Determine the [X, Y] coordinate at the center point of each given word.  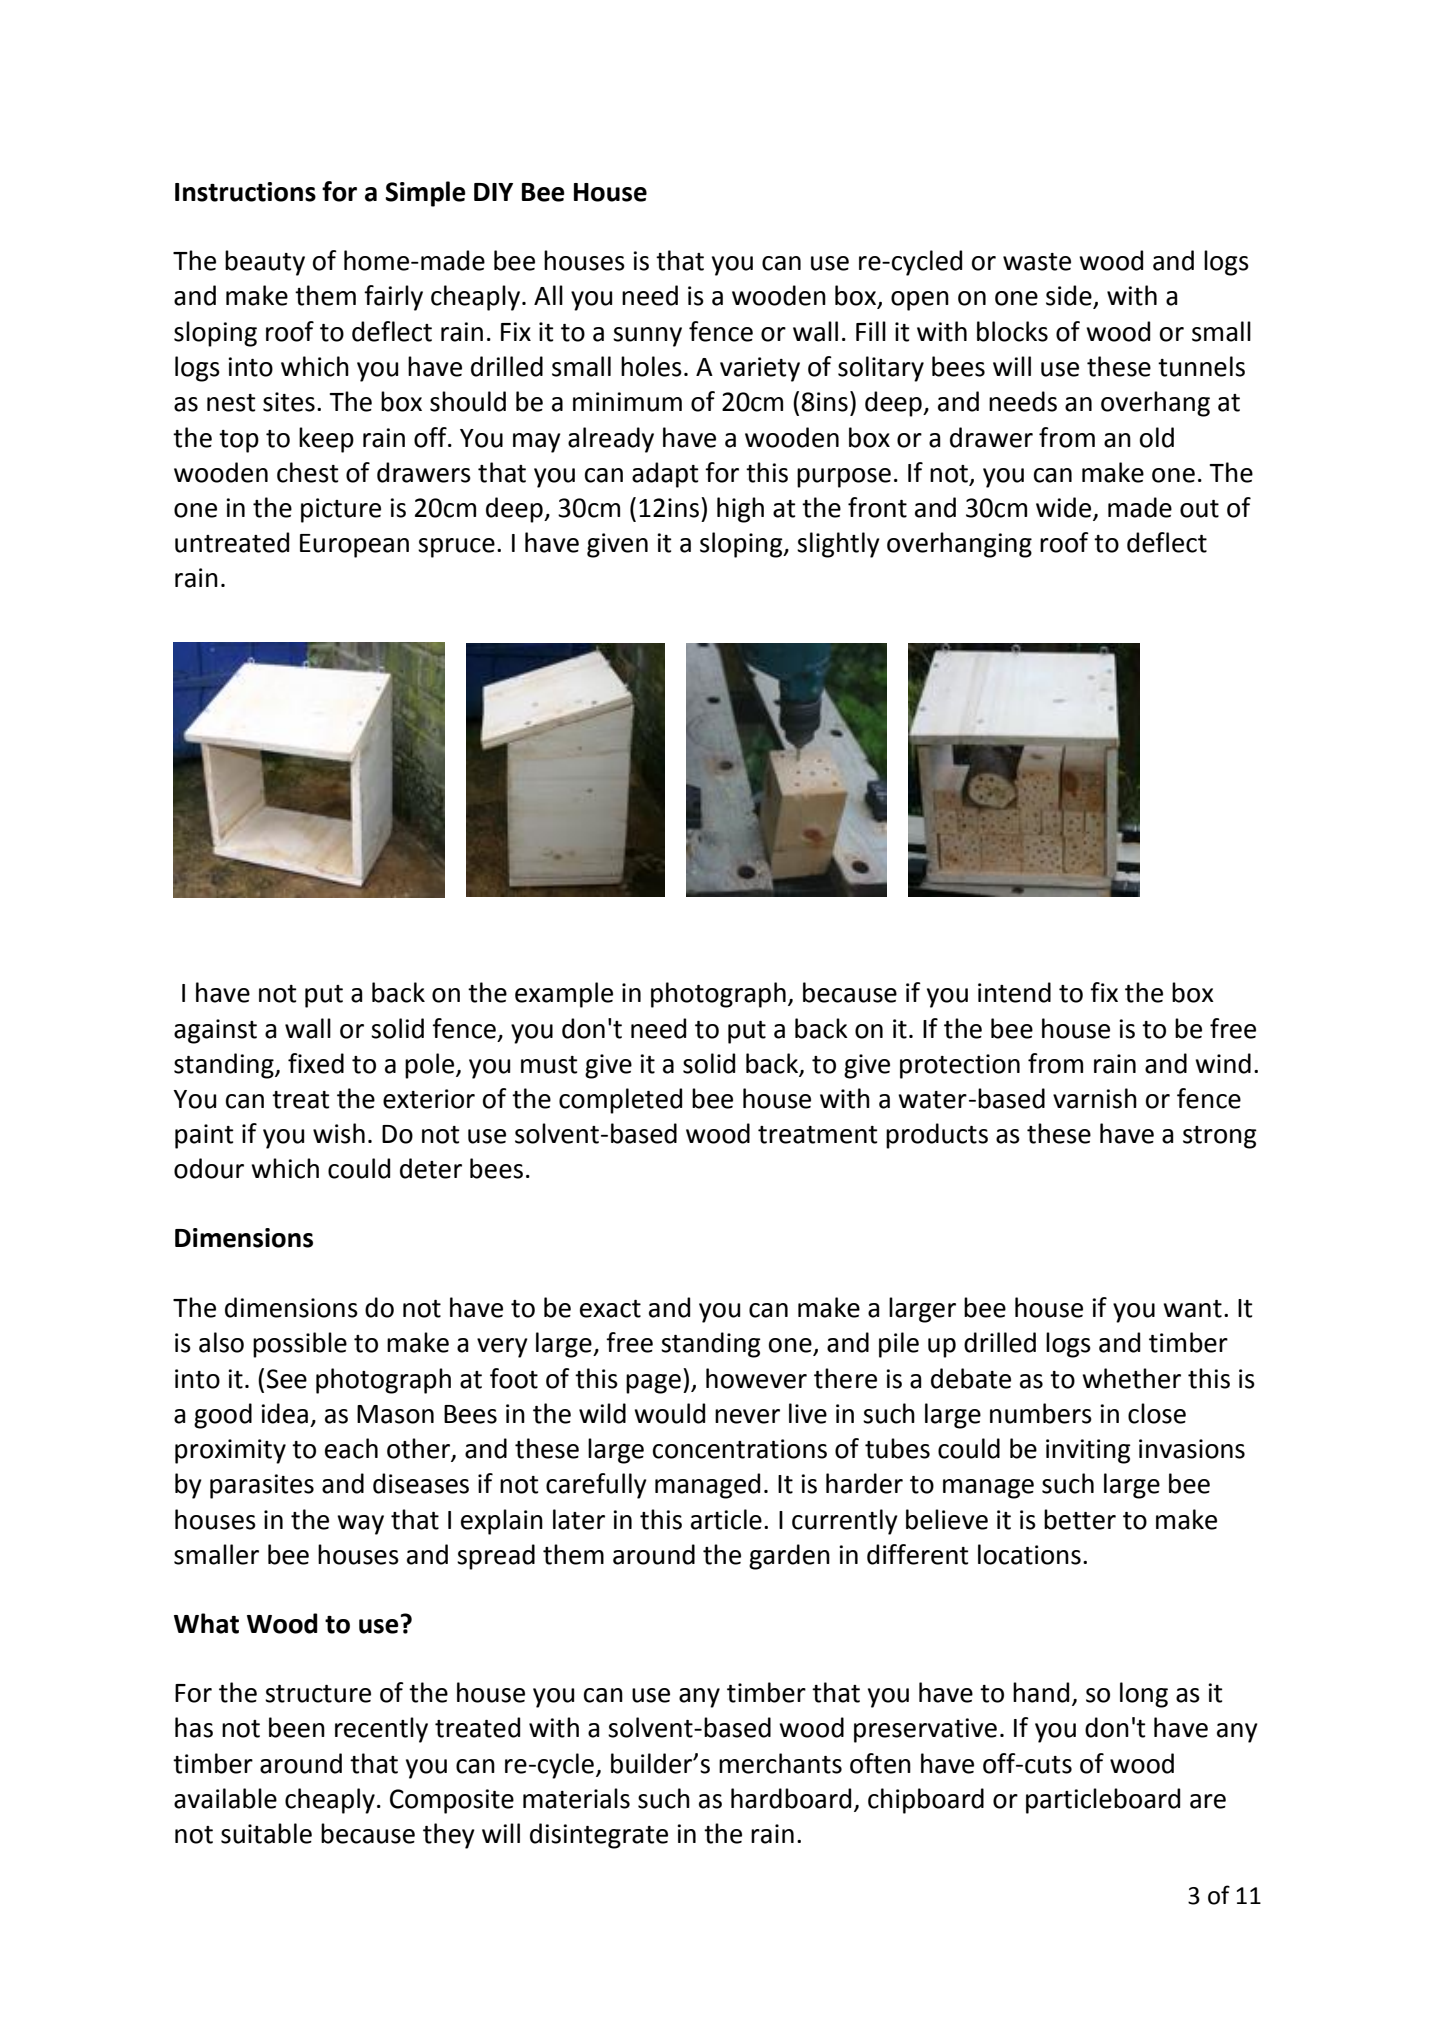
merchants [780, 1763]
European [354, 546]
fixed [316, 1063]
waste [1037, 262]
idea [284, 1413]
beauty [265, 263]
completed [620, 1101]
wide [1065, 508]
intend [1014, 992]
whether [1131, 1378]
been [297, 1727]
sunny [647, 337]
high [740, 510]
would [669, 1413]
